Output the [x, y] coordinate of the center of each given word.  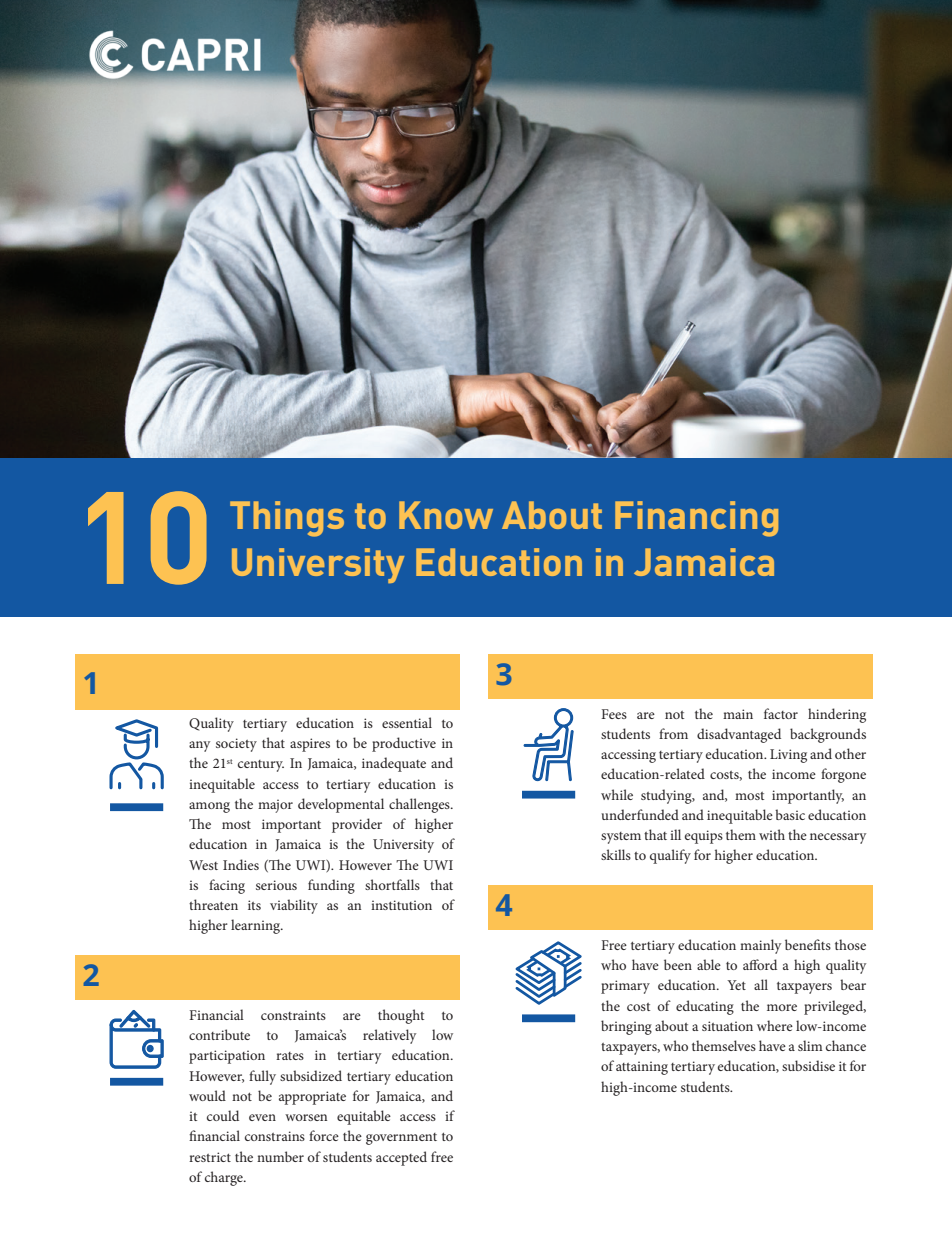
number [280, 1156]
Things [287, 519]
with [772, 834]
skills [616, 854]
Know [446, 515]
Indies [241, 864]
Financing [696, 519]
